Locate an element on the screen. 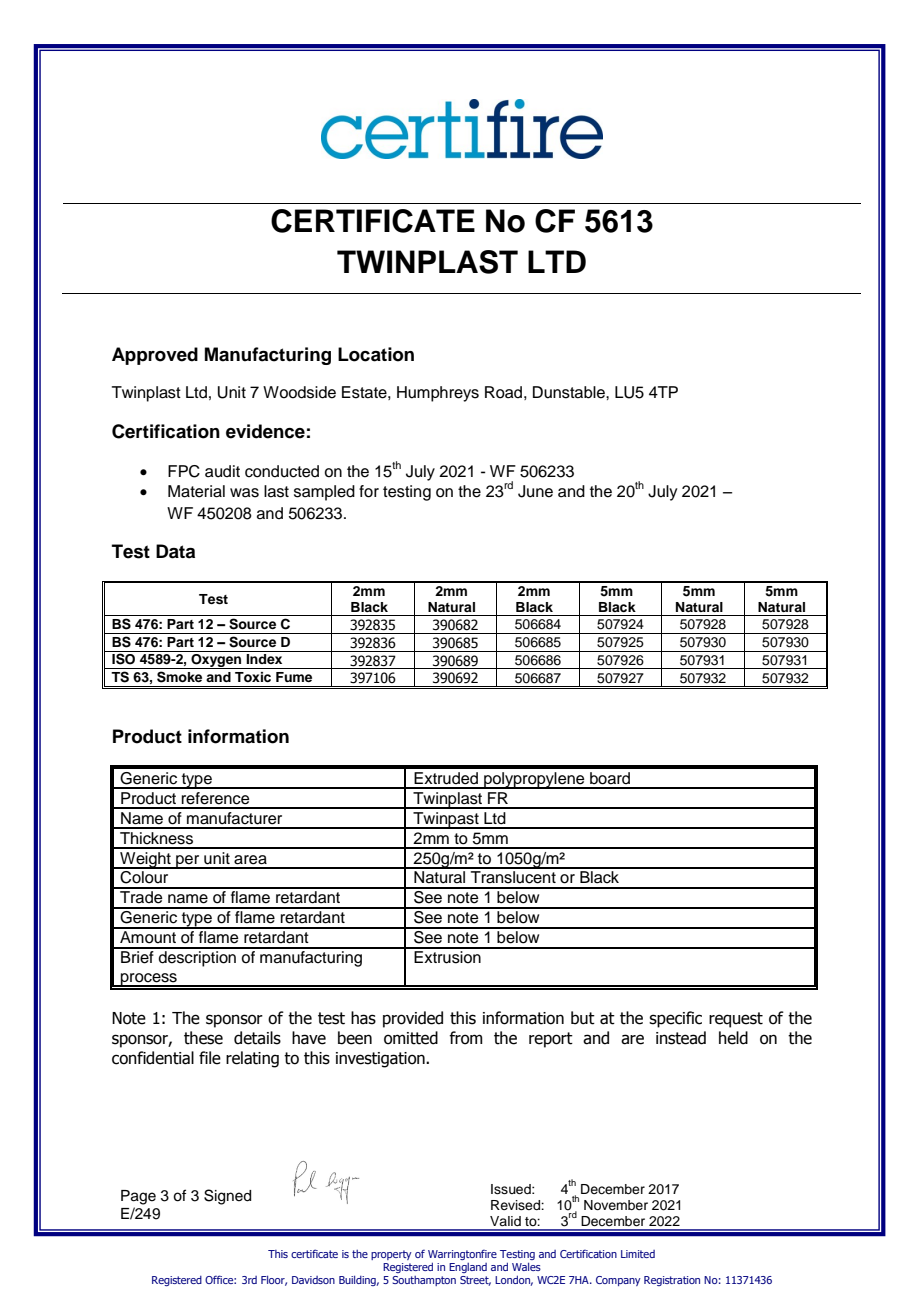  Approved is located at coordinates (155, 356).
